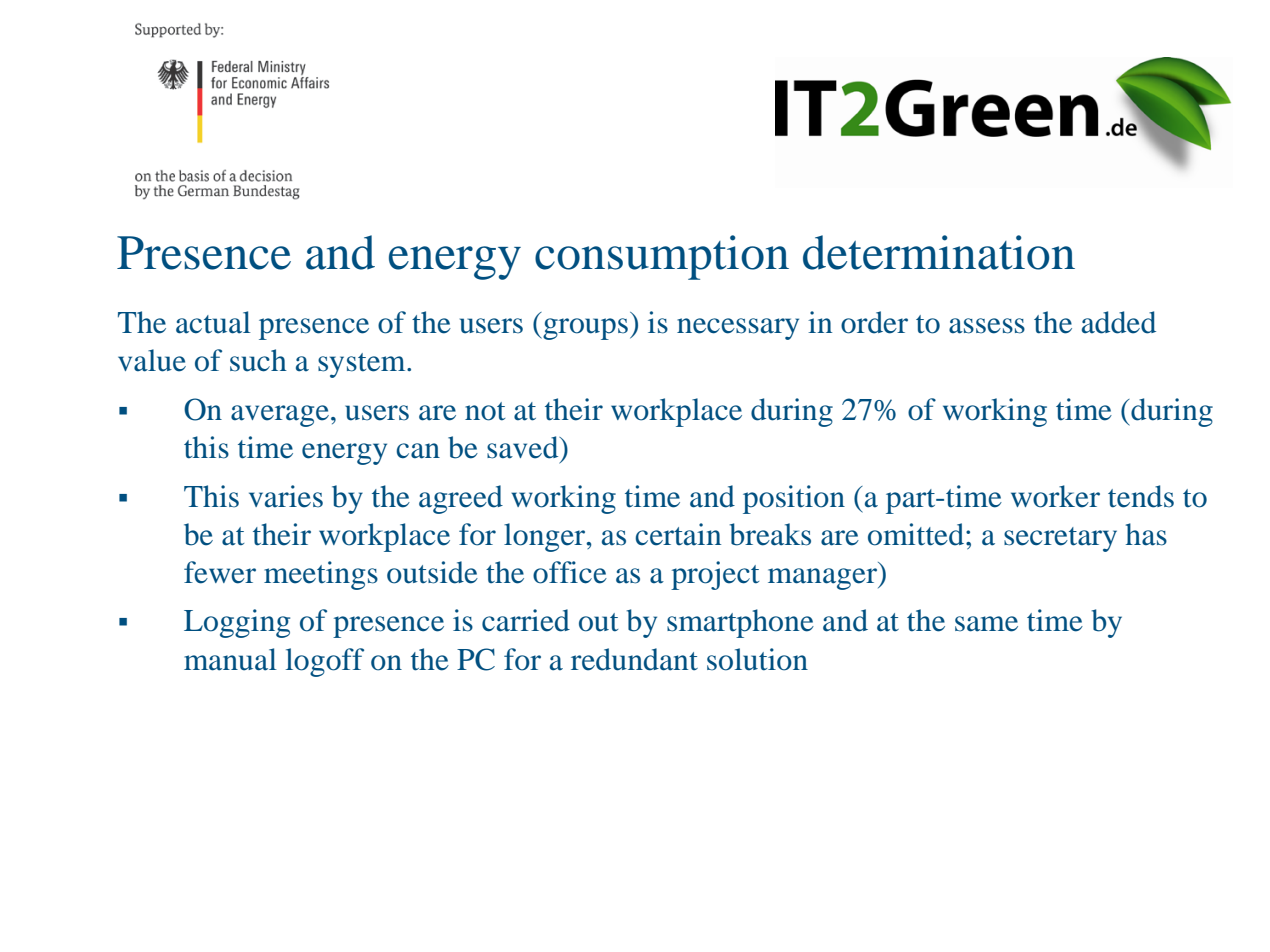 The width and height of the image is (1270, 952). Describe the element at coordinates (987, 326) in the image. I see `assess` at that location.
